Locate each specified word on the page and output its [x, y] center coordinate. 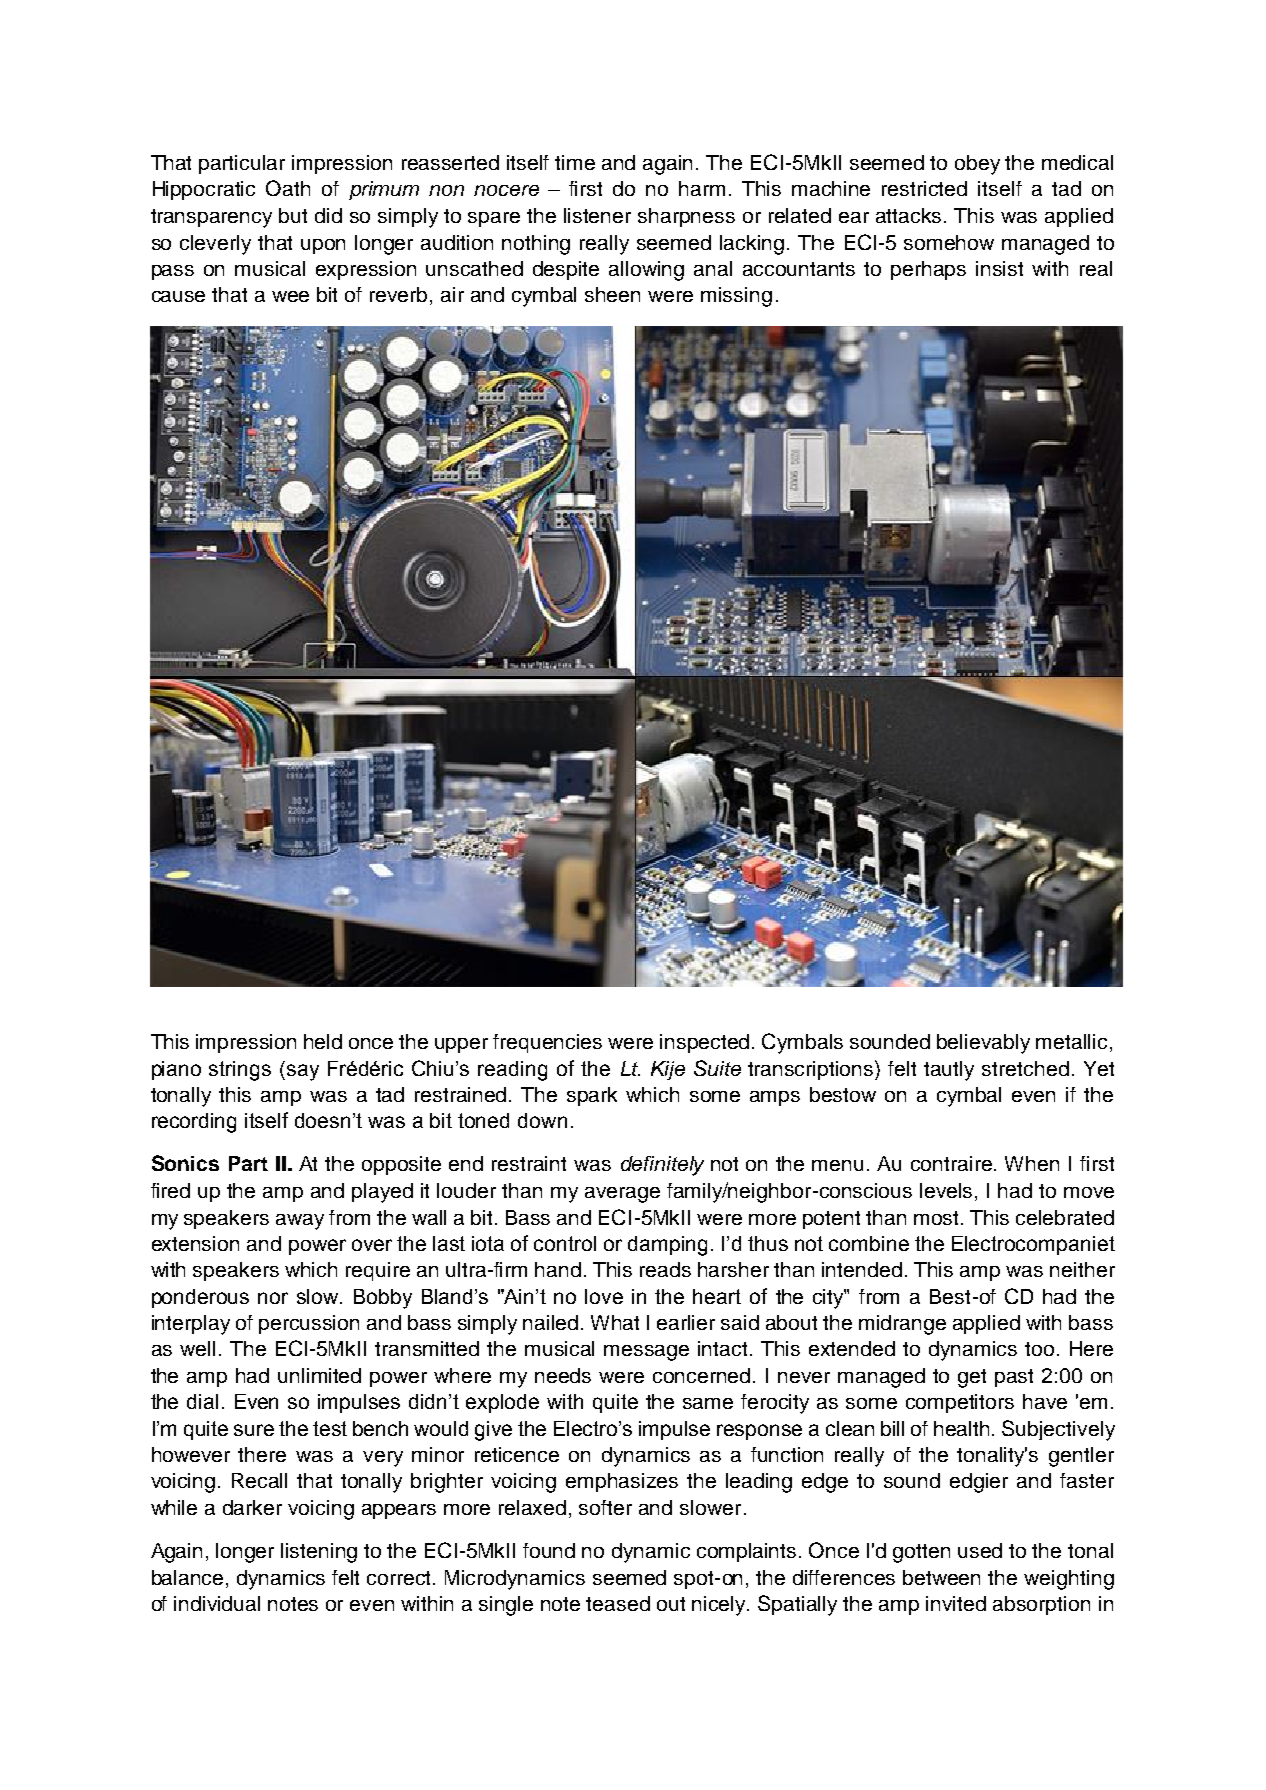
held [323, 1041]
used [980, 1550]
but [293, 215]
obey [977, 165]
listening [319, 1553]
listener [597, 215]
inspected [704, 1043]
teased [618, 1603]
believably [983, 1044]
